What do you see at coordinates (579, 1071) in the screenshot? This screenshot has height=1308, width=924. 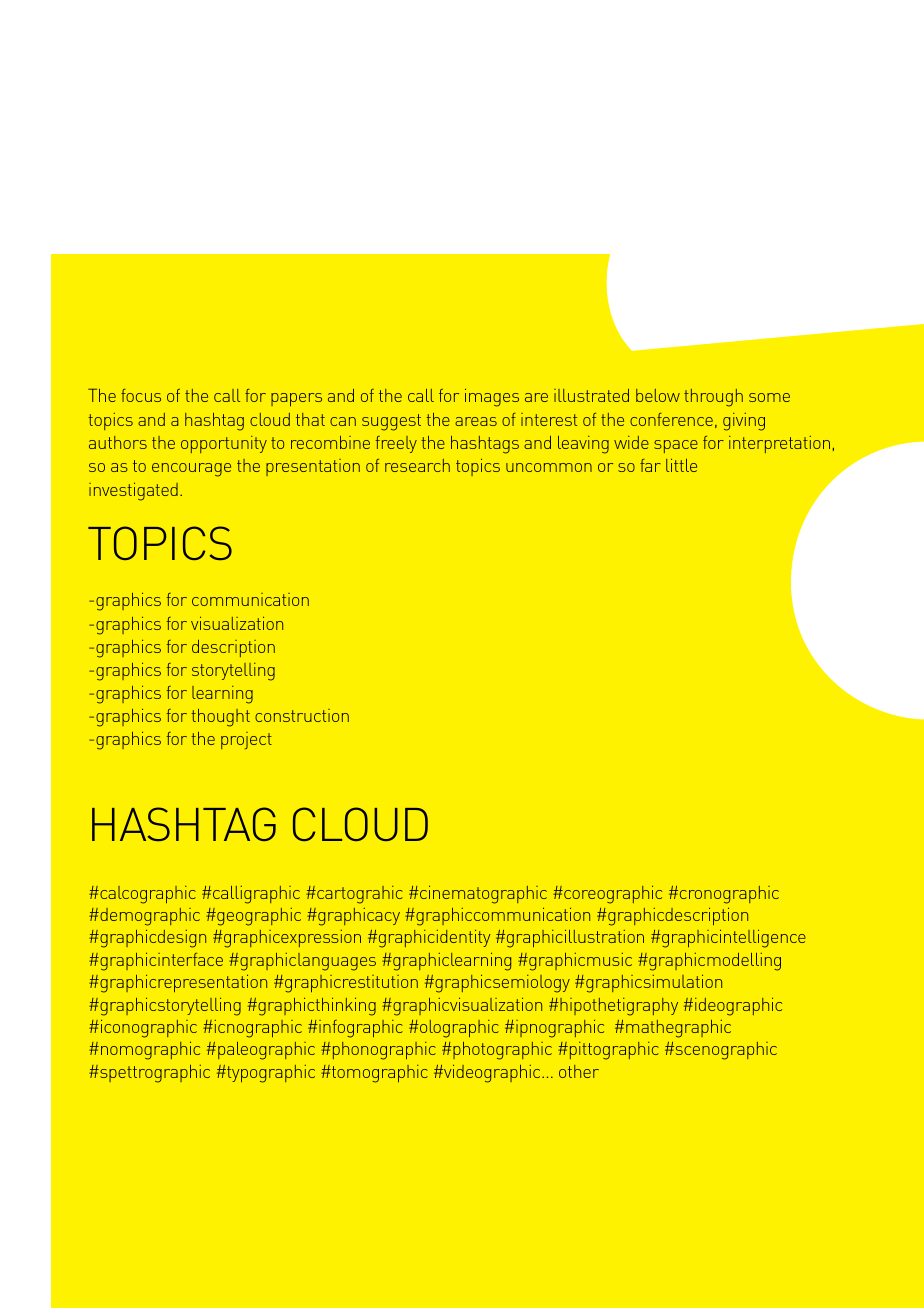 I see `other` at bounding box center [579, 1071].
